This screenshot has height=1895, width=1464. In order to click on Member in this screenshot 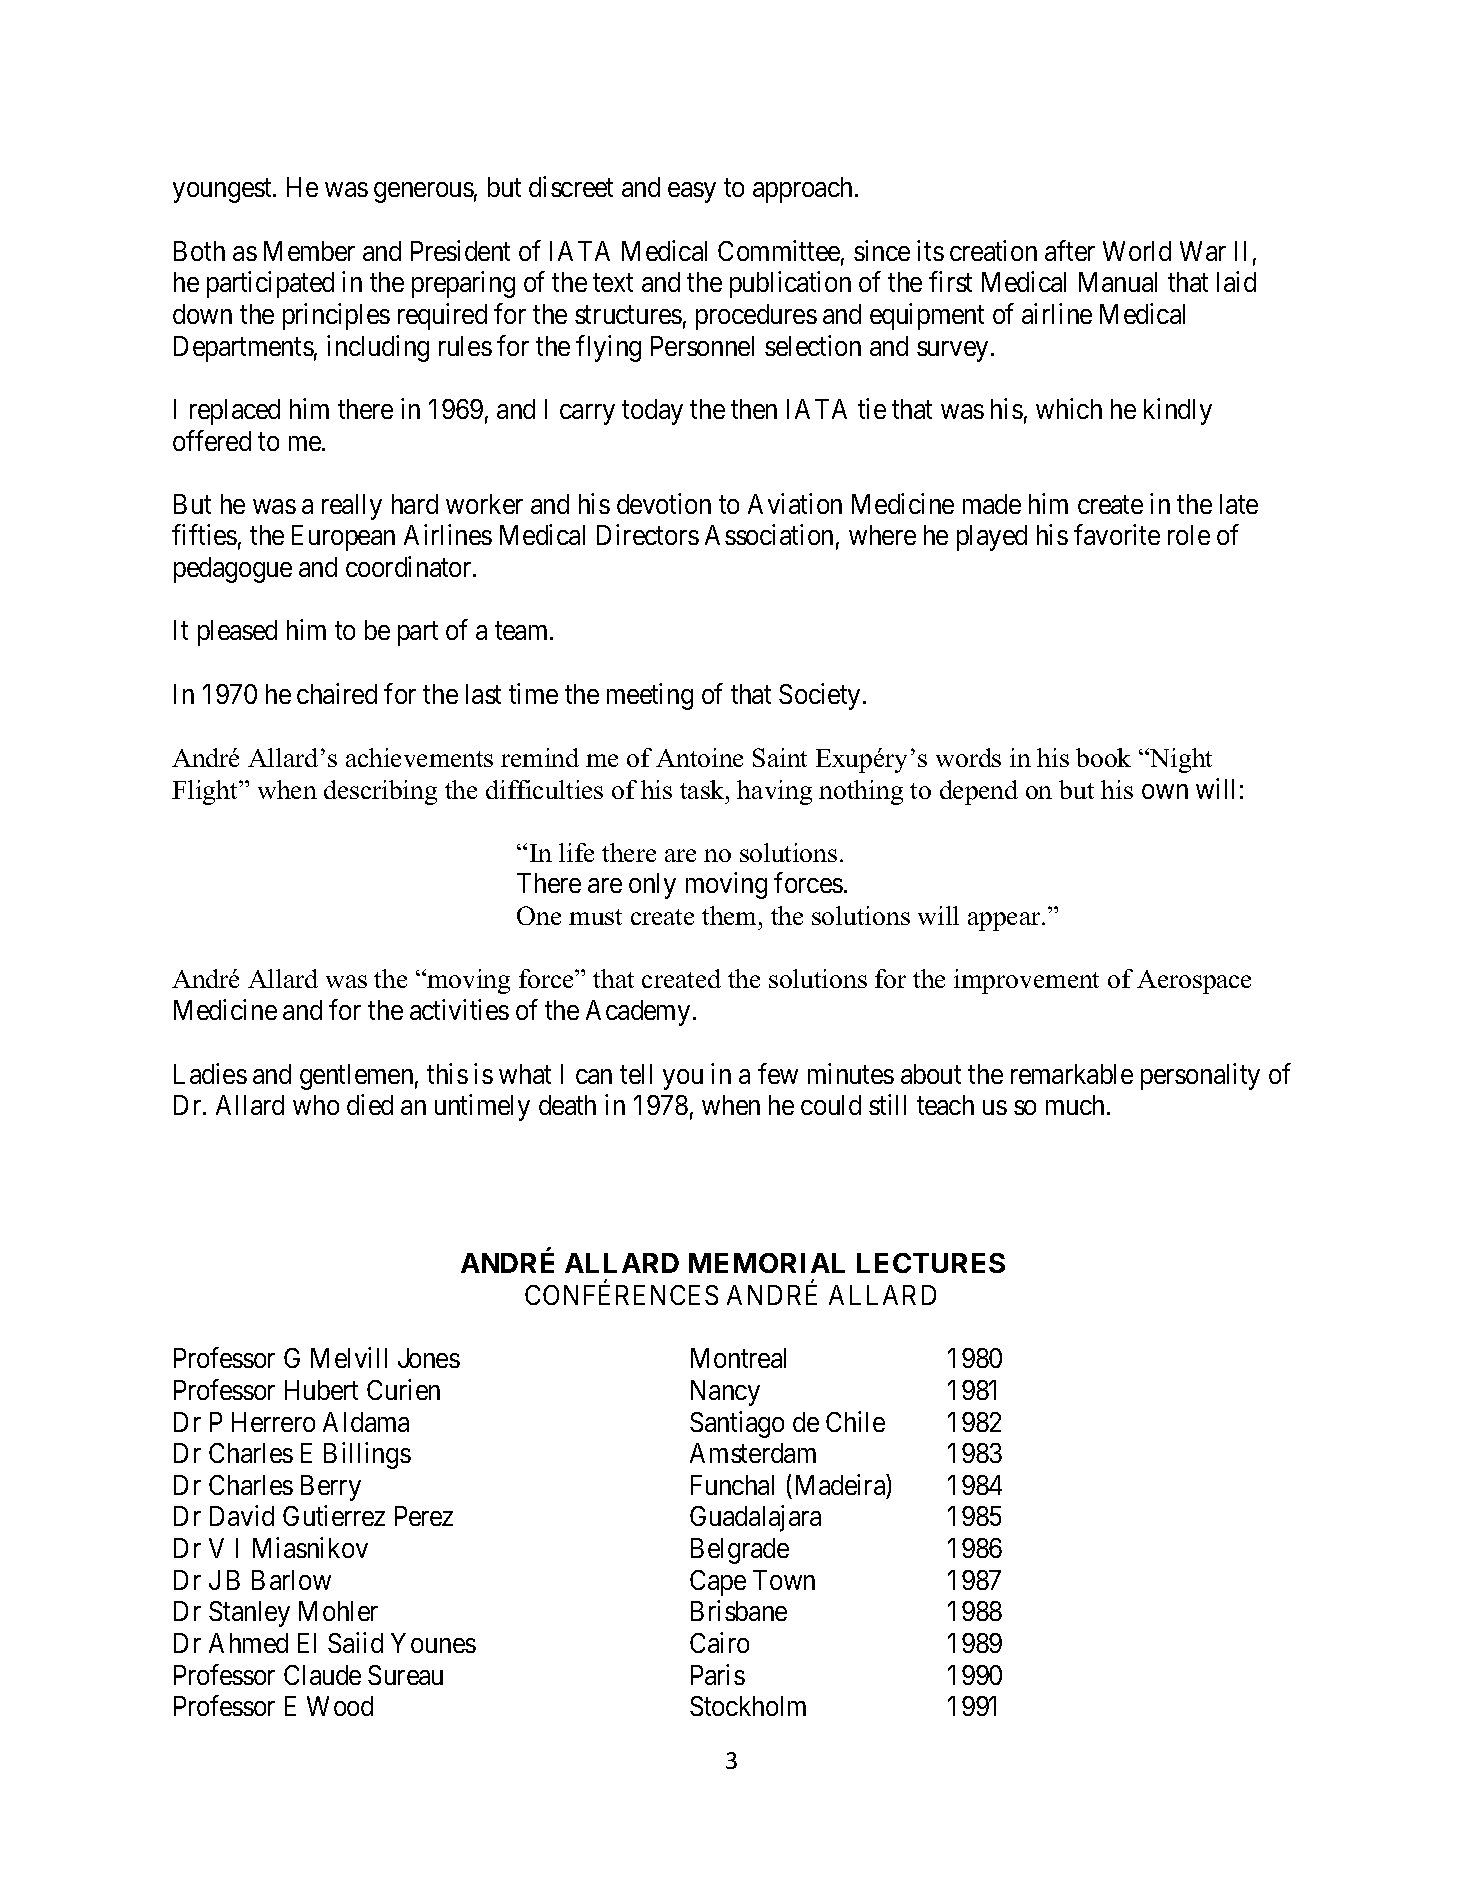, I will do `click(309, 251)`.
